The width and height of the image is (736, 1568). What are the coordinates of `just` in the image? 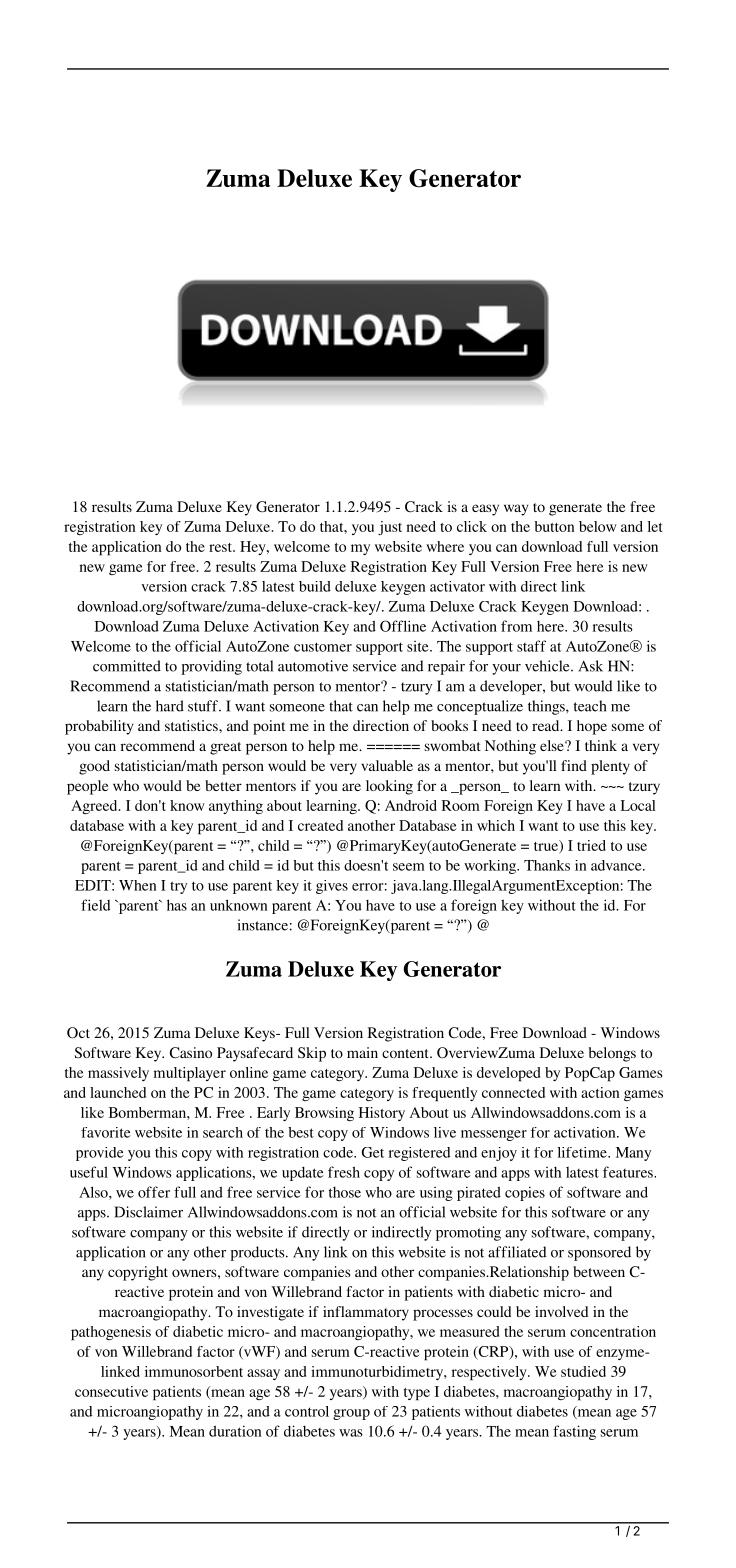 It's located at (390, 528).
